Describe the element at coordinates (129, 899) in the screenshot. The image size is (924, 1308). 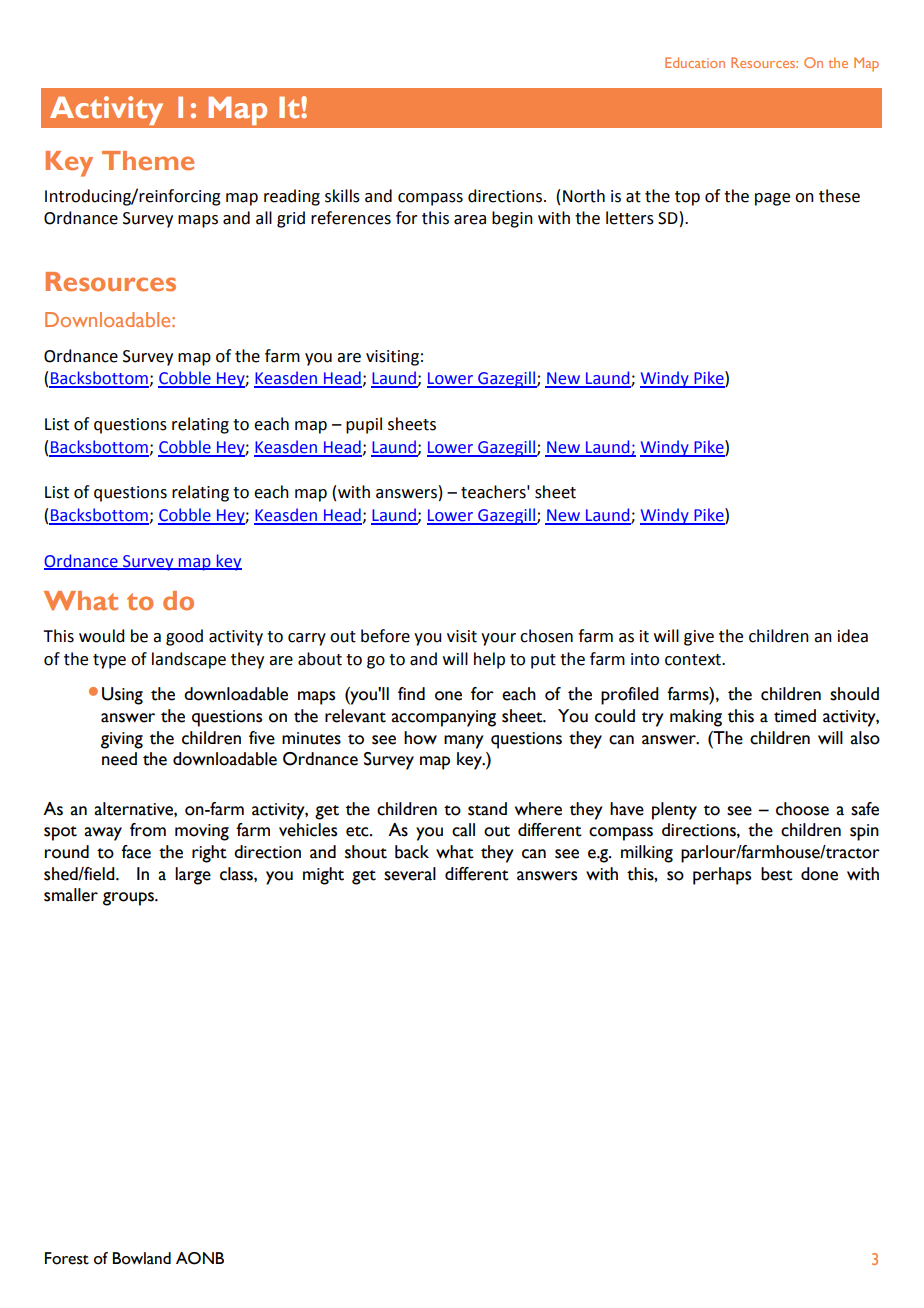
I see `groups` at that location.
